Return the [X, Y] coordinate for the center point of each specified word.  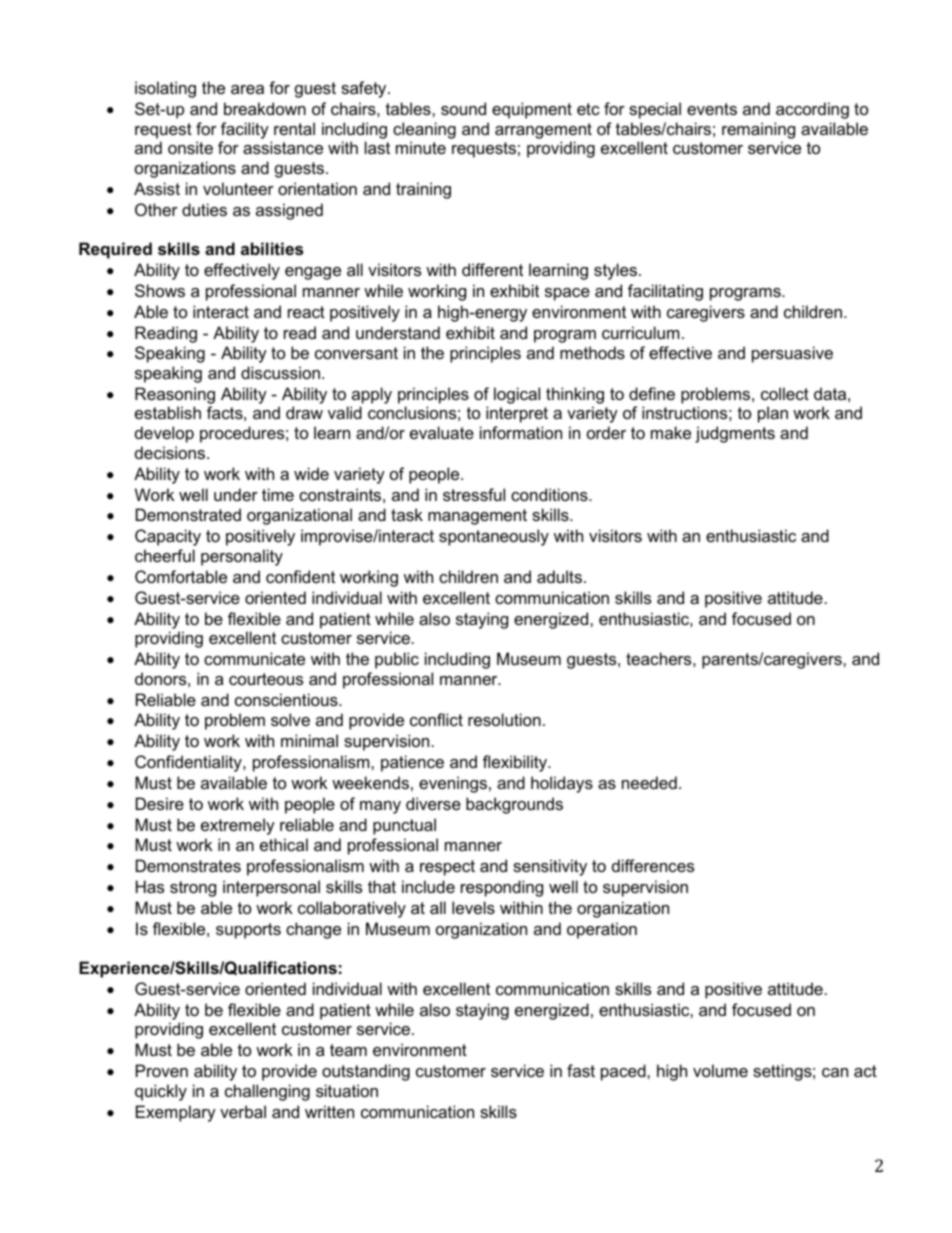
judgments [735, 434]
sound [463, 108]
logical [517, 395]
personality [242, 557]
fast [581, 1070]
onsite [190, 147]
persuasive [792, 354]
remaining [758, 130]
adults [559, 576]
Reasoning [175, 395]
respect [447, 868]
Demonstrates [188, 865]
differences [653, 865]
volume [720, 1070]
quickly [161, 1092]
